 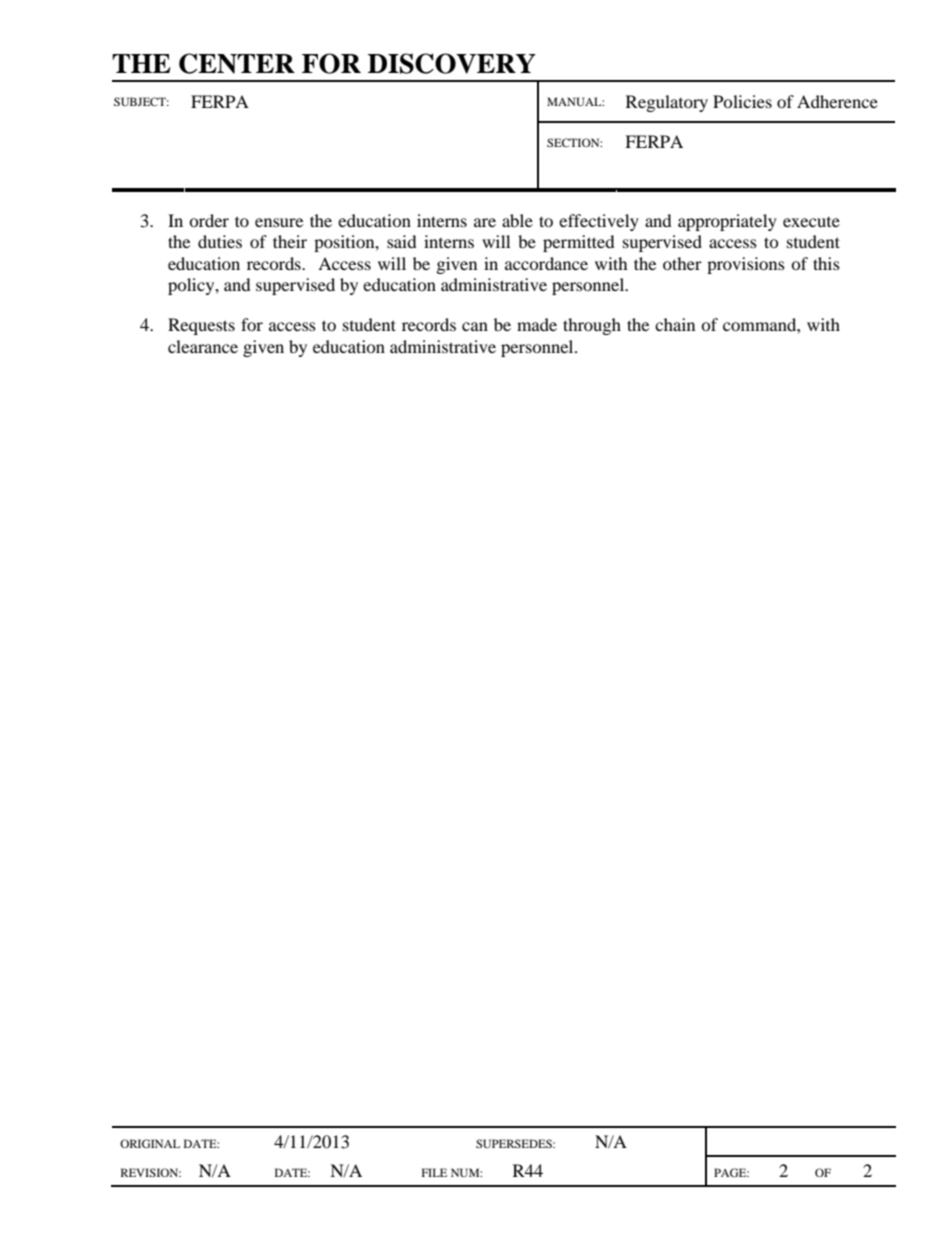 What do you see at coordinates (150, 1143) in the screenshot?
I see `ORIGINAL` at bounding box center [150, 1143].
